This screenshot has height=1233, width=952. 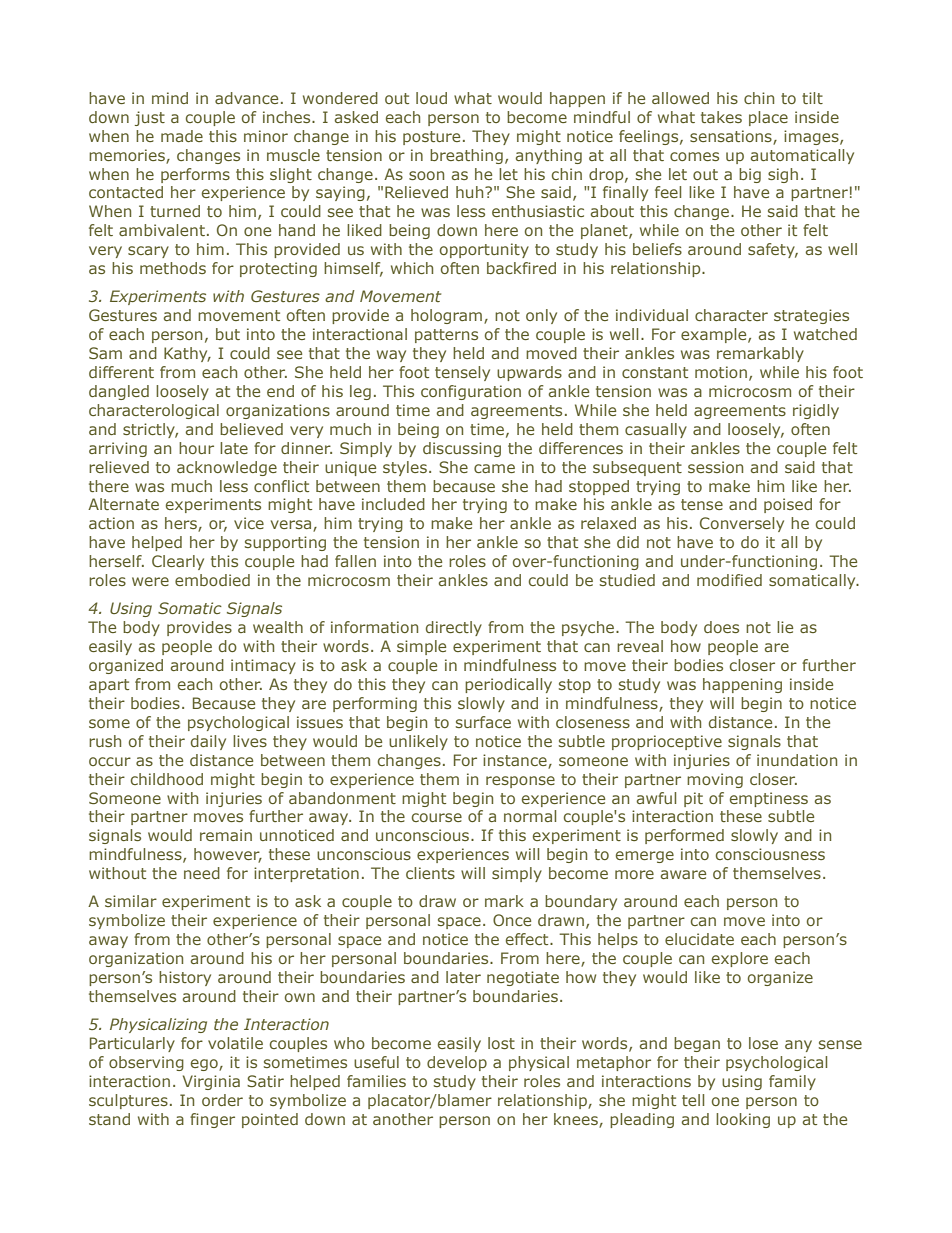 I want to click on childhood, so click(x=167, y=779).
